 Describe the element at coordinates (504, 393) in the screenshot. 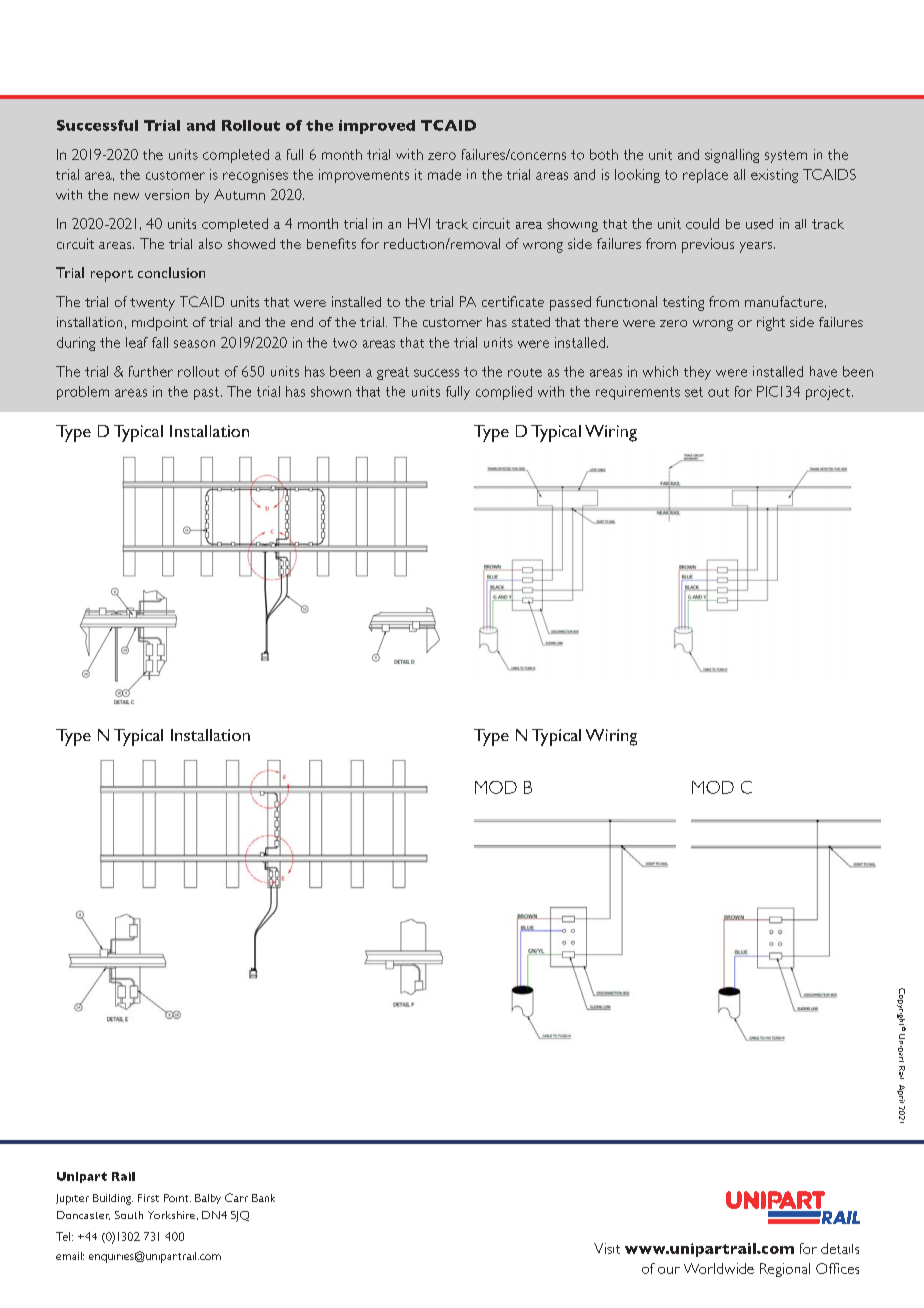

I see `complied` at that location.
